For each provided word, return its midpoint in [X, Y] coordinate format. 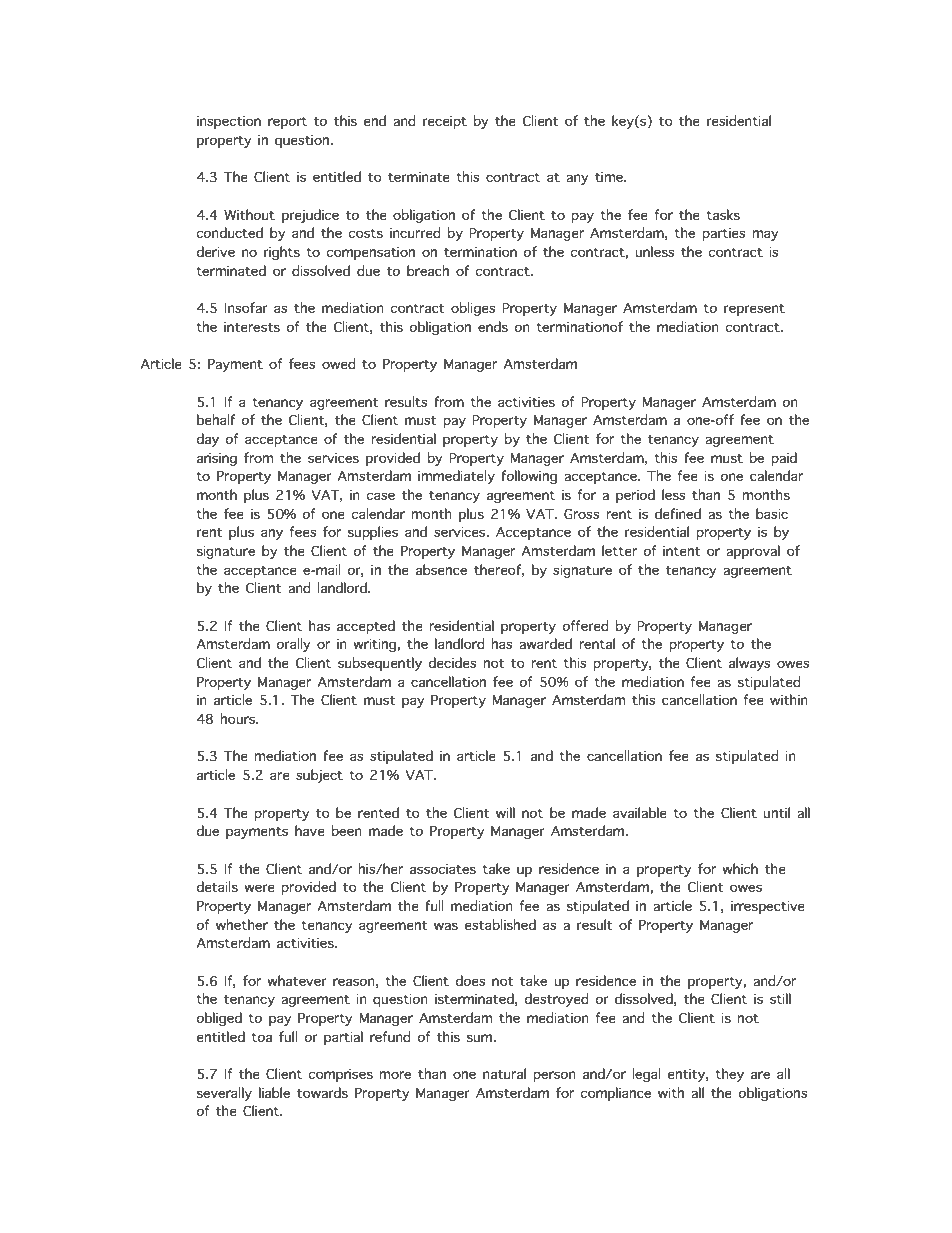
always [750, 664]
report [287, 123]
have [310, 831]
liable [274, 1093]
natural [504, 1074]
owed [339, 364]
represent [754, 310]
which [740, 868]
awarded [545, 644]
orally [294, 645]
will [505, 812]
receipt [445, 122]
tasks [723, 215]
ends [493, 327]
